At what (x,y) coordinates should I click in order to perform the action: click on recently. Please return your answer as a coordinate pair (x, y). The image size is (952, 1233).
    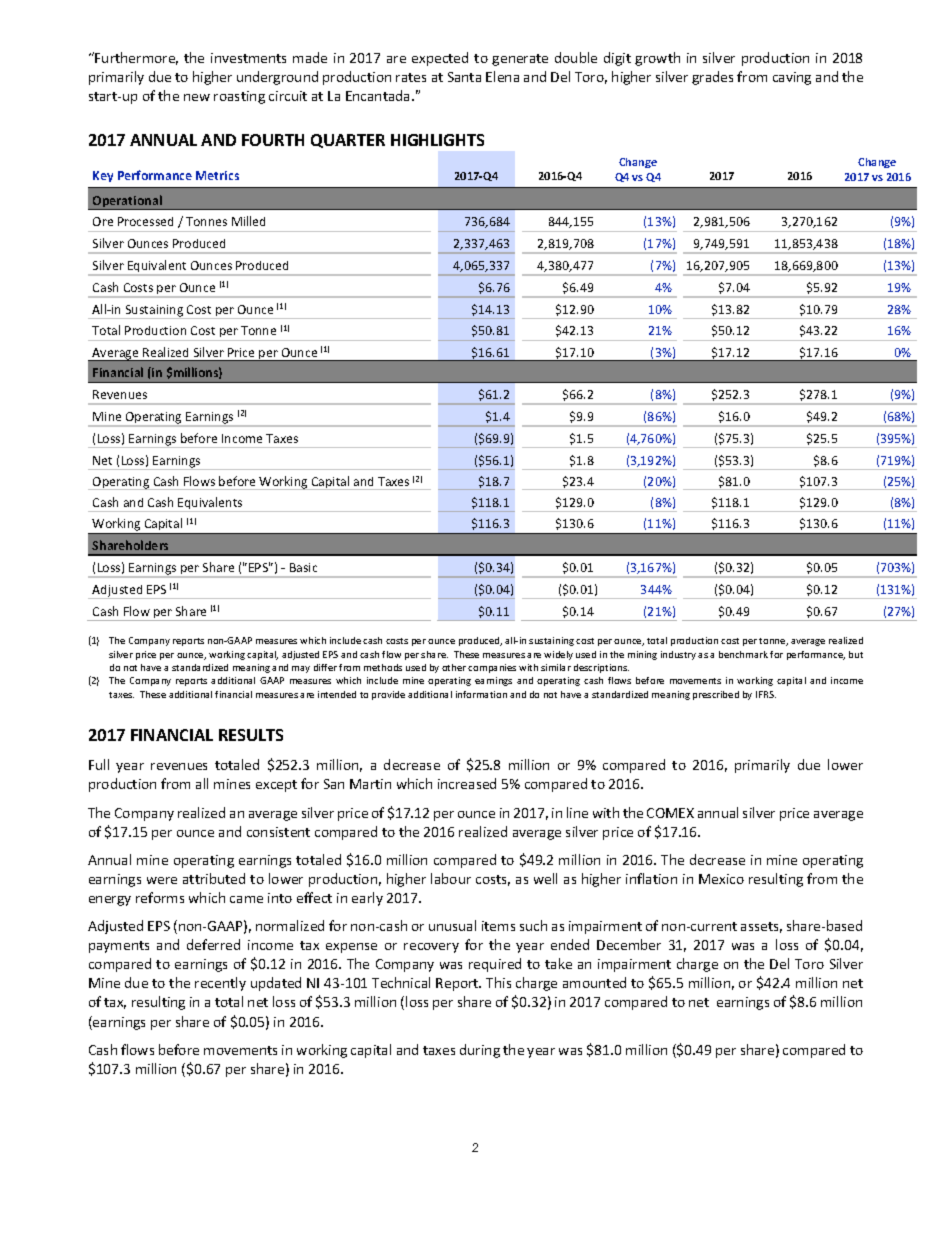
    Looking at the image, I should click on (220, 984).
